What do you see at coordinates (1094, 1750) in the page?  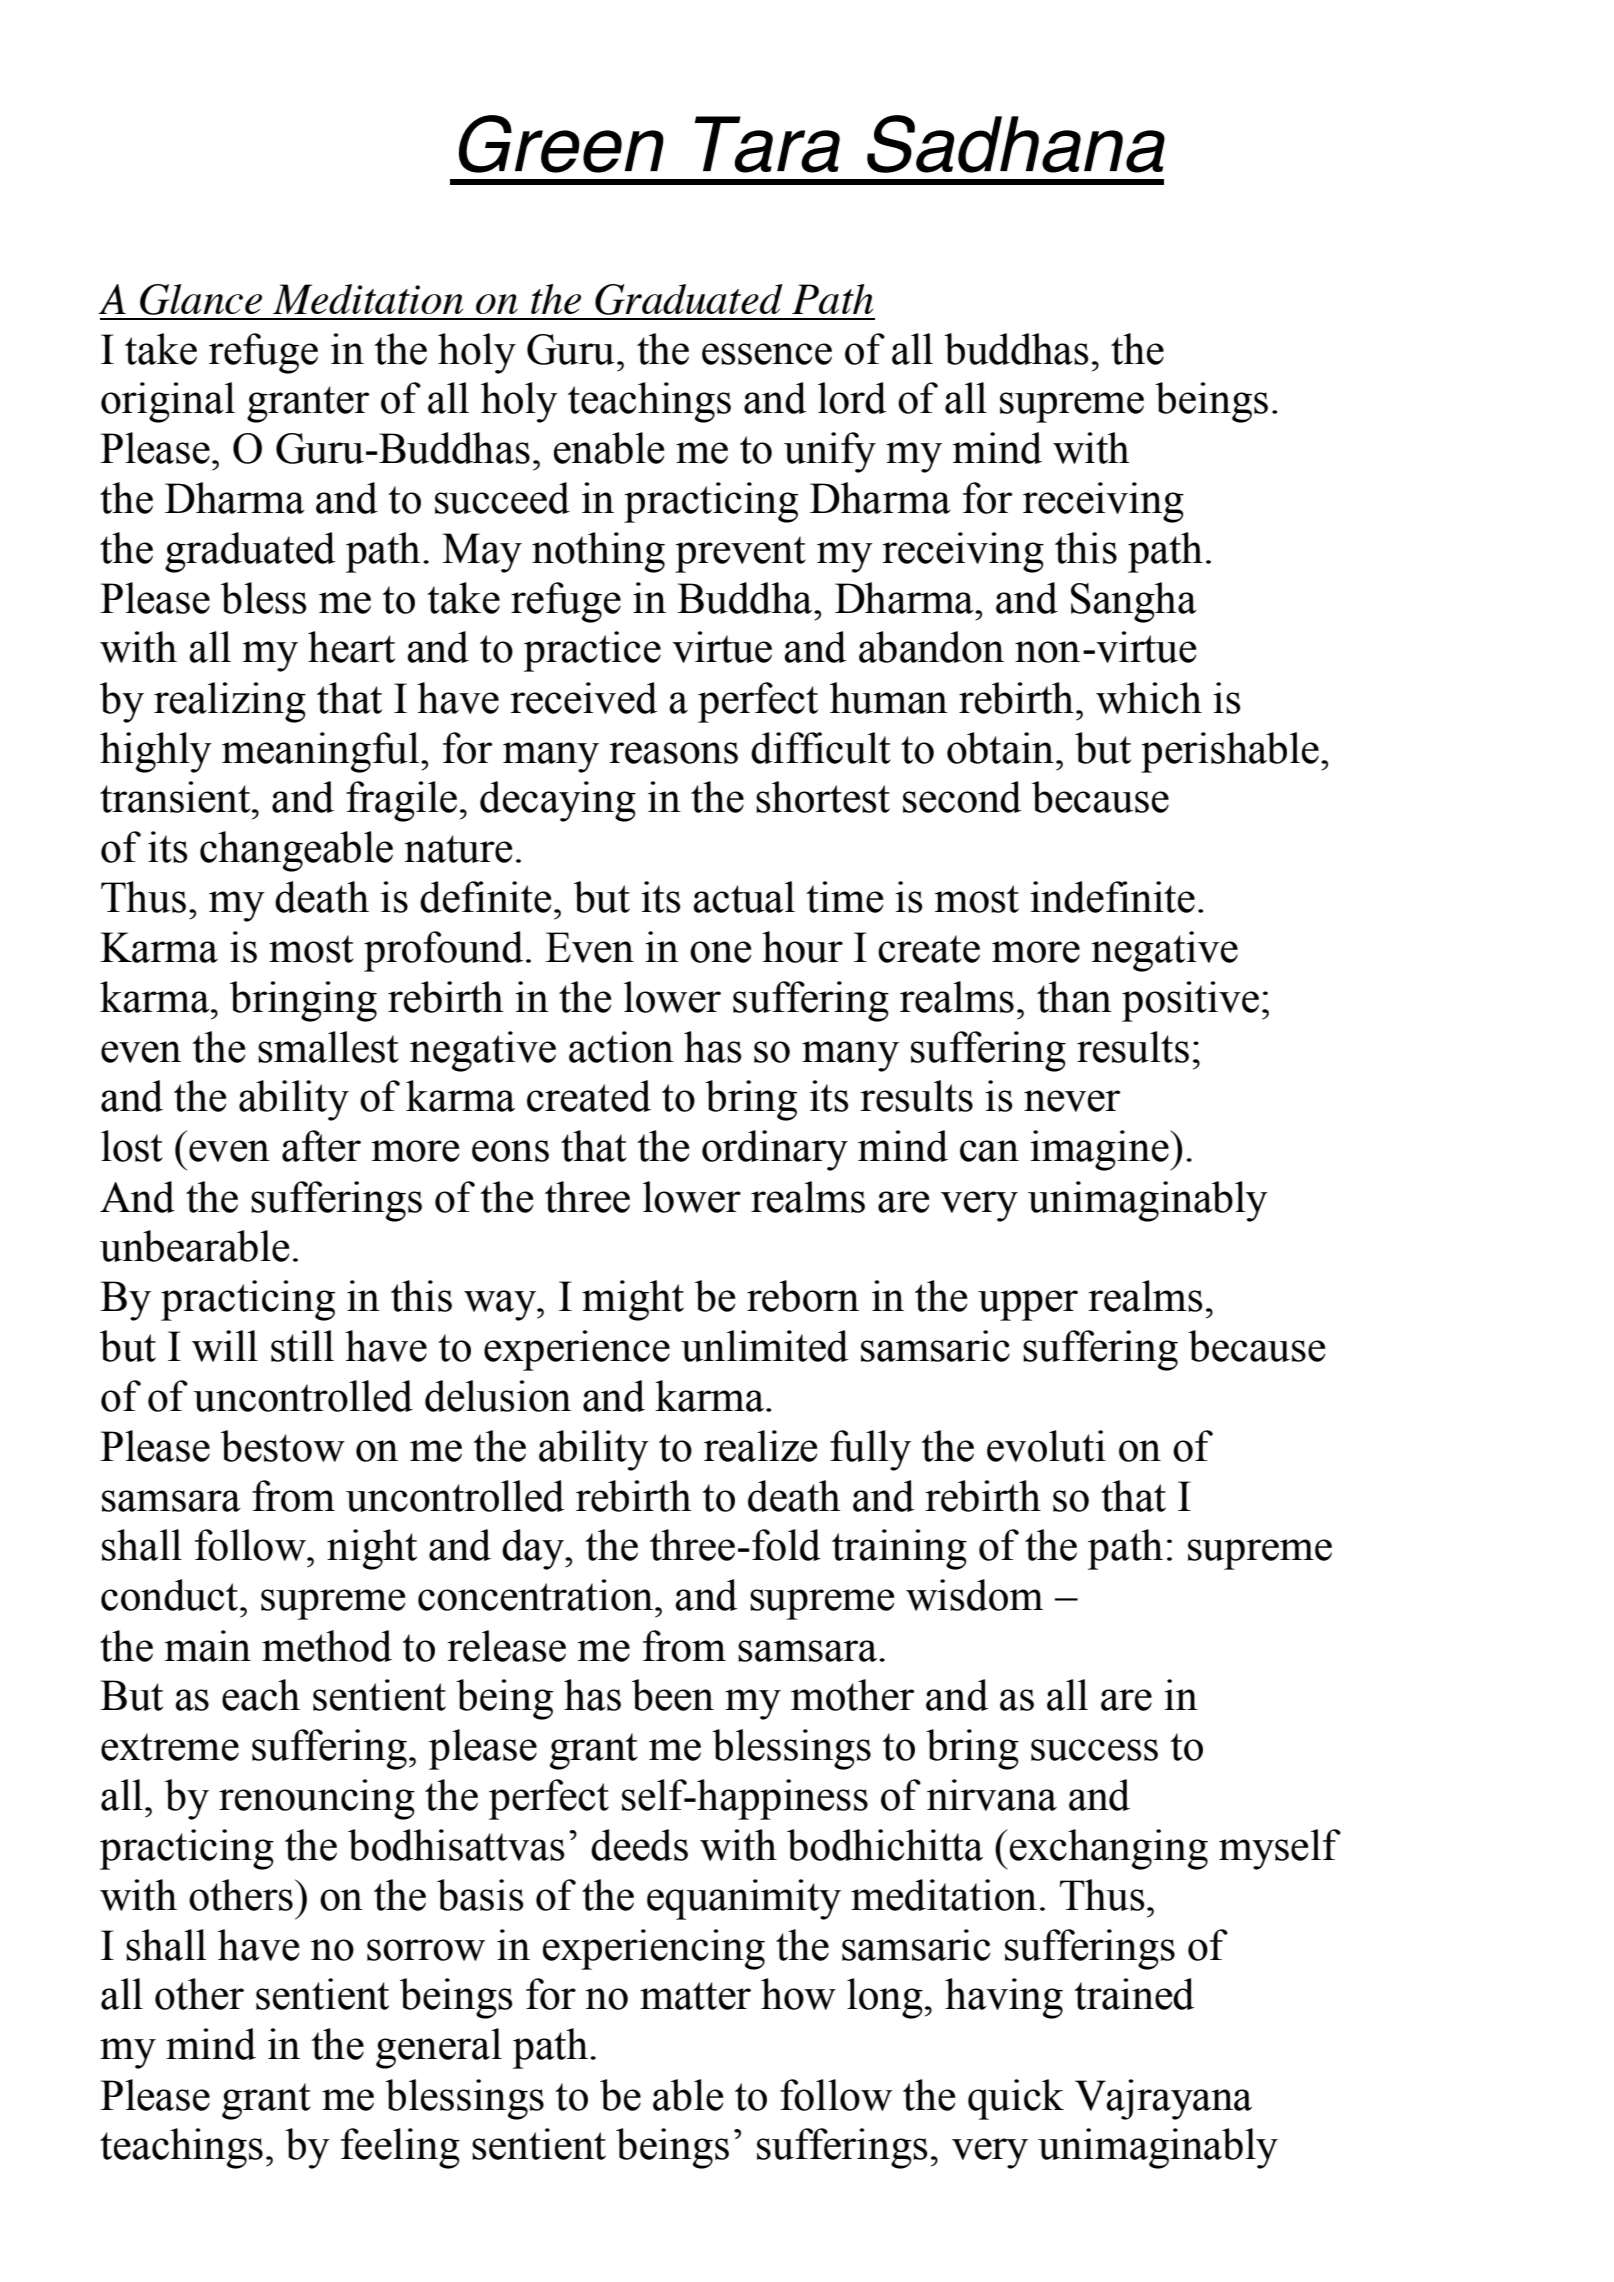 I see `success` at bounding box center [1094, 1750].
